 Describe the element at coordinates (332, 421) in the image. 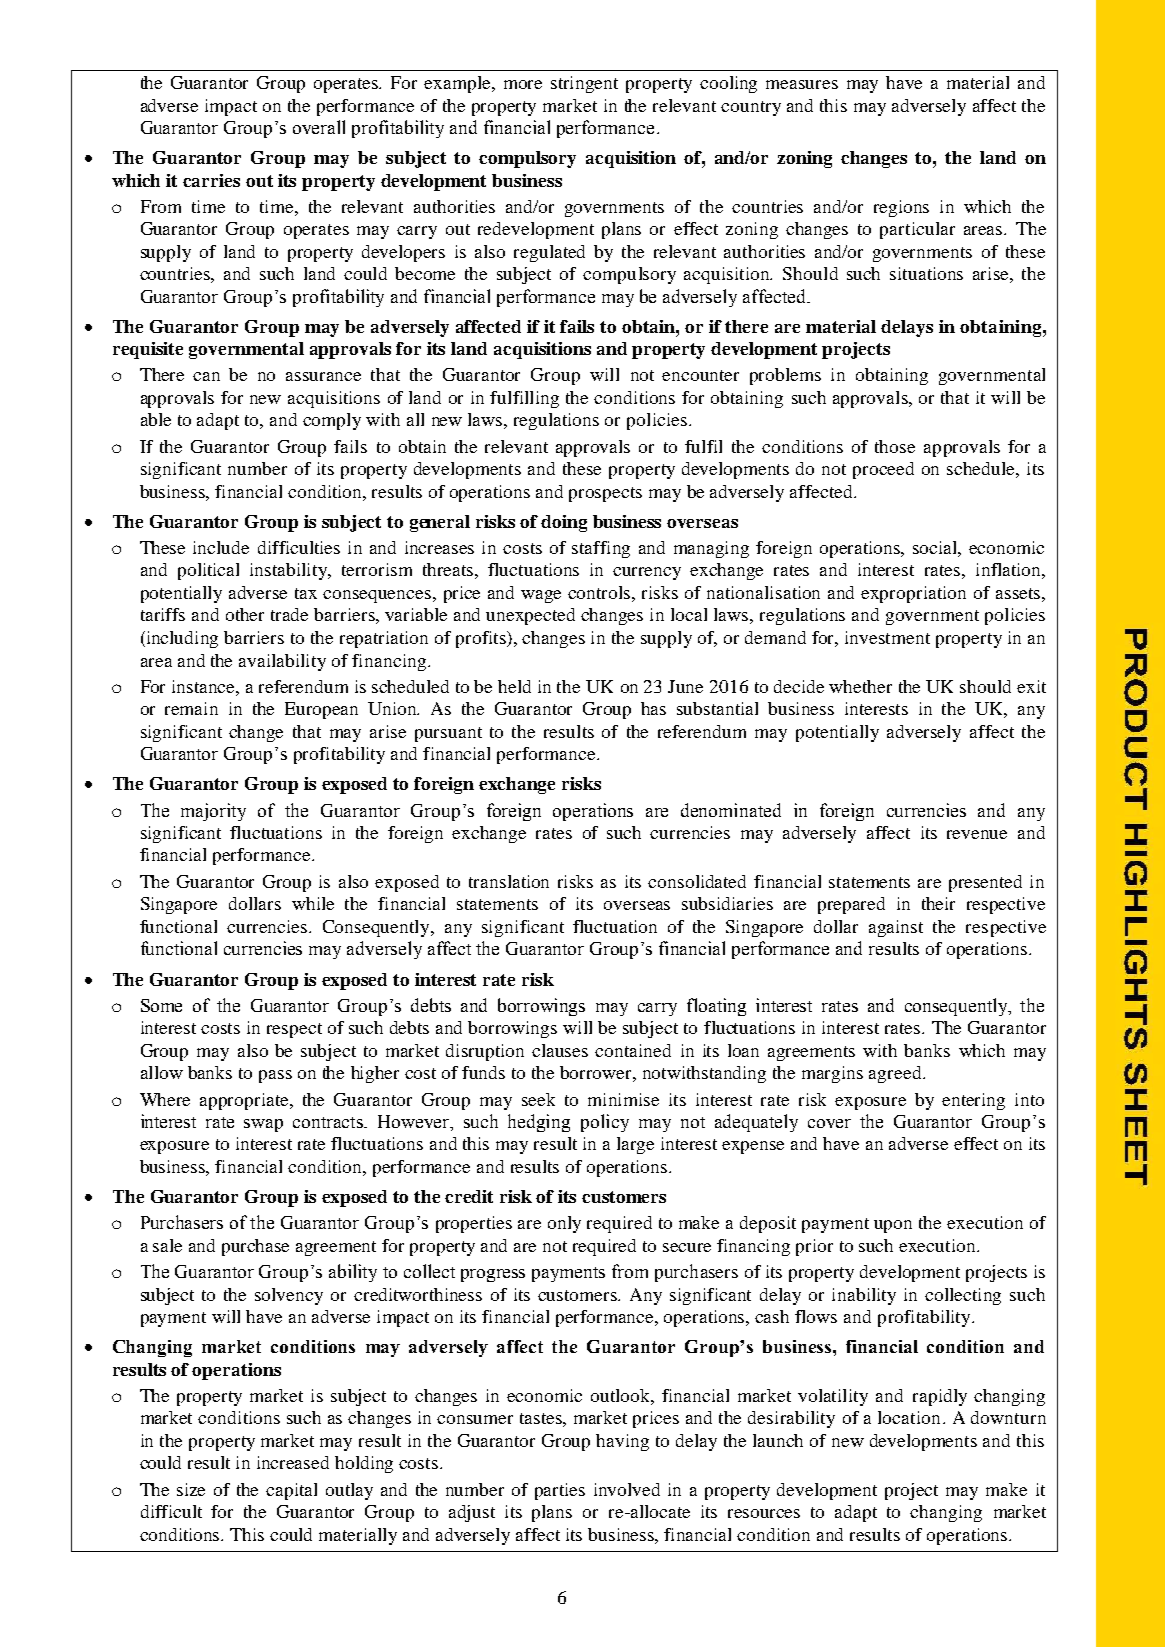

I see `comply` at that location.
